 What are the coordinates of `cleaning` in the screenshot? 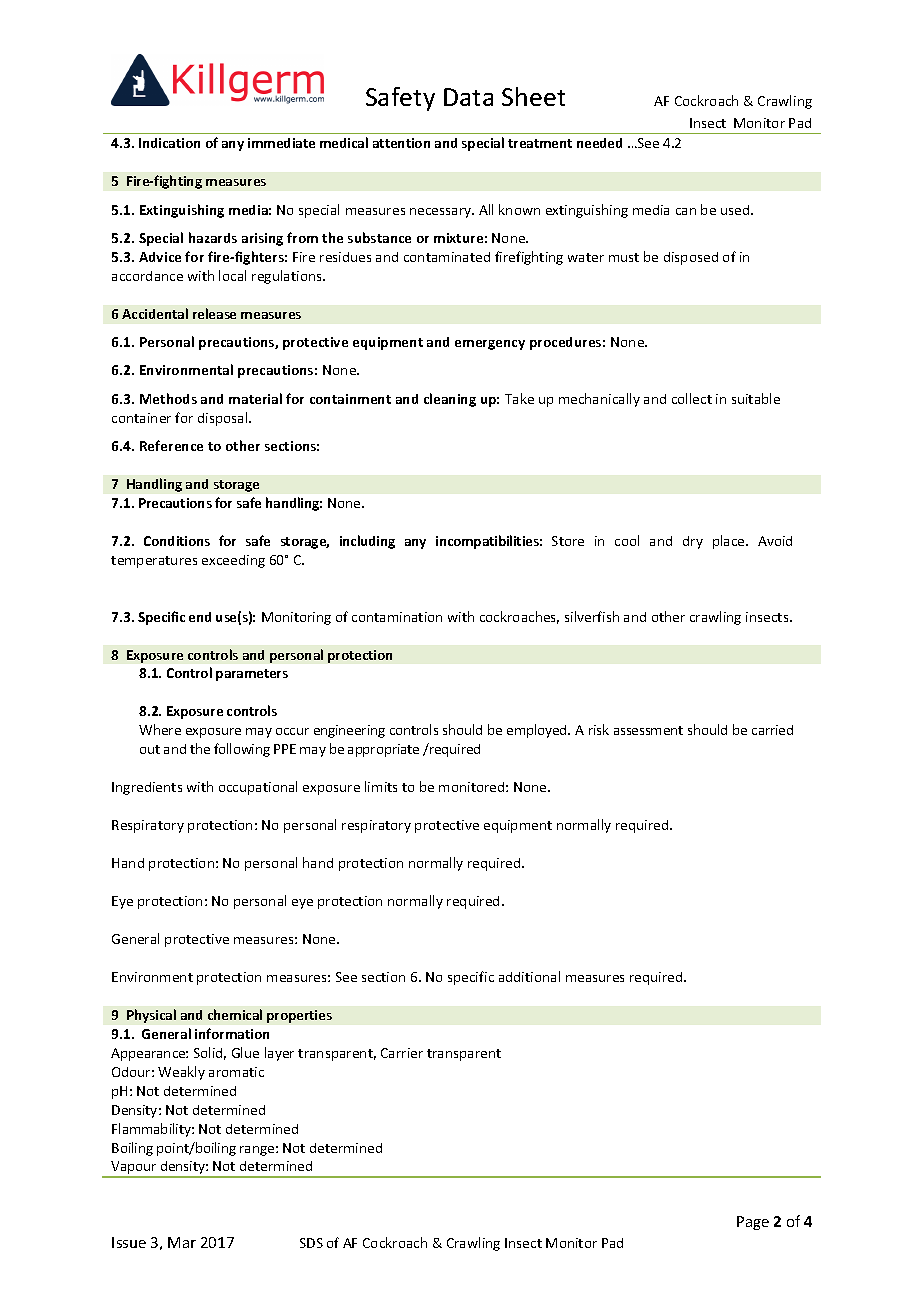 It's located at (450, 400).
